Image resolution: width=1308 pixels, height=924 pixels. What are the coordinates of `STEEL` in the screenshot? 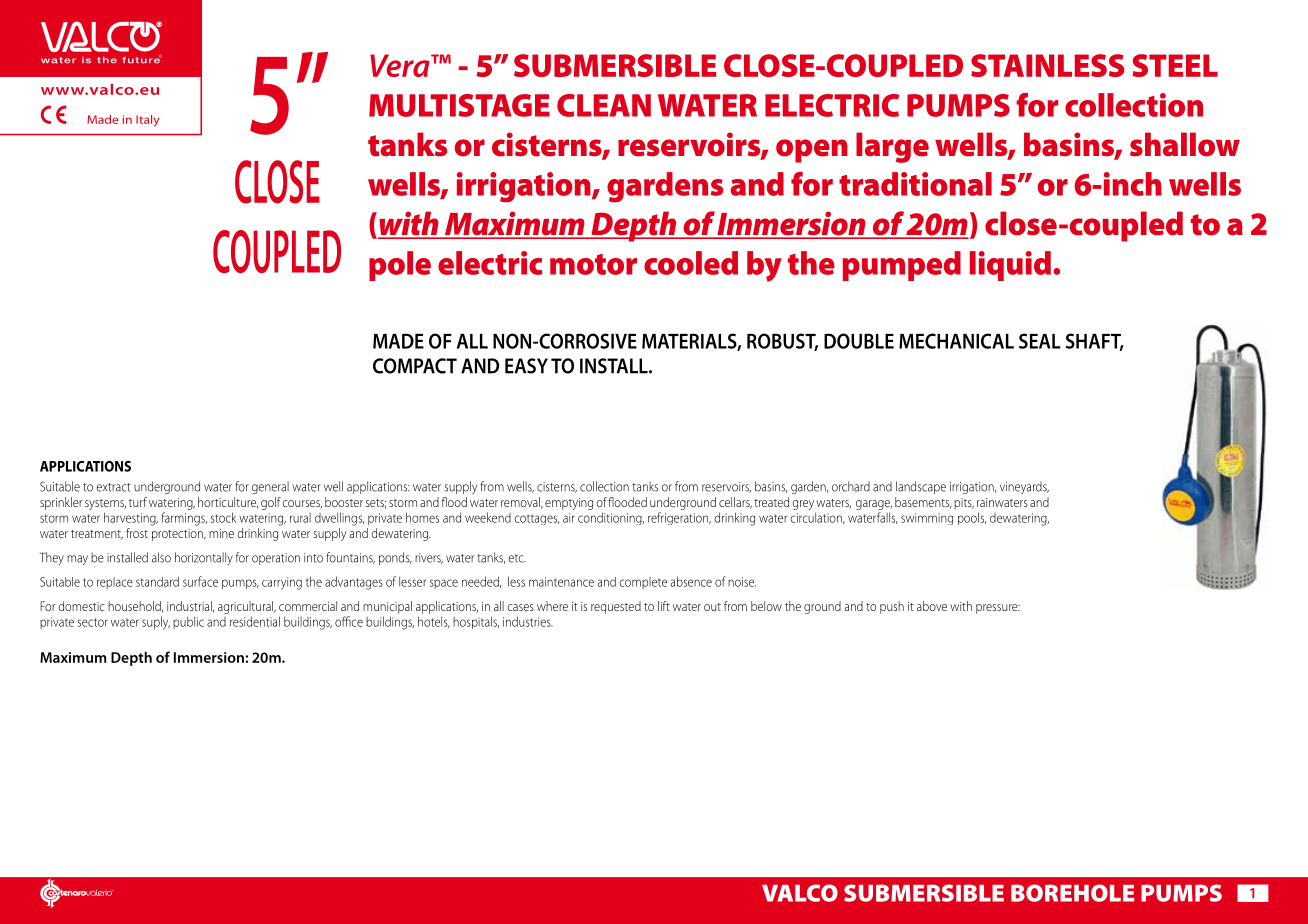 It's located at (1175, 65).
